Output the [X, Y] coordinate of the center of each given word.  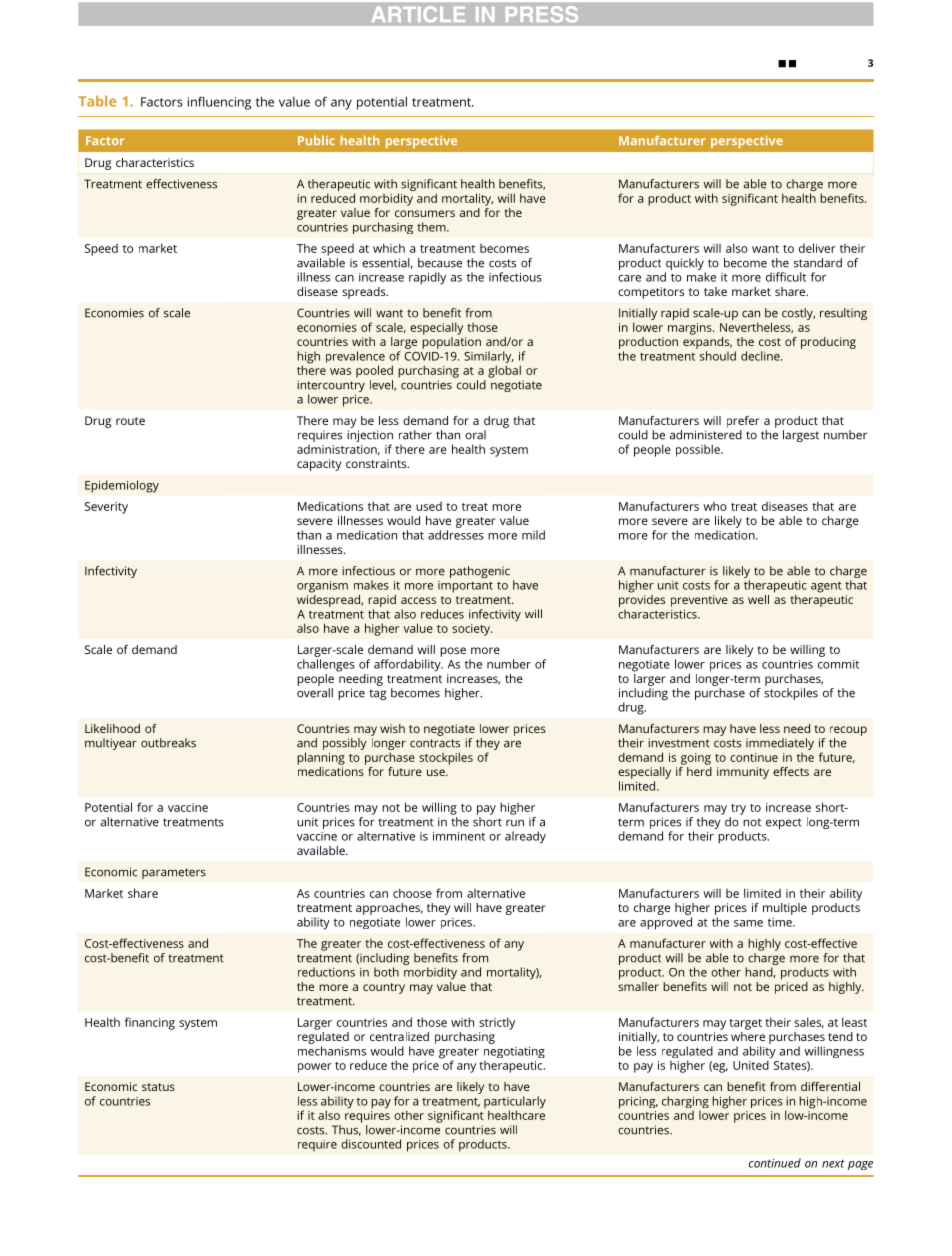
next [833, 1164]
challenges [326, 665]
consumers [425, 213]
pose [453, 652]
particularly [515, 1103]
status [158, 1087]
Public [316, 140]
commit [838, 664]
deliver [817, 248]
